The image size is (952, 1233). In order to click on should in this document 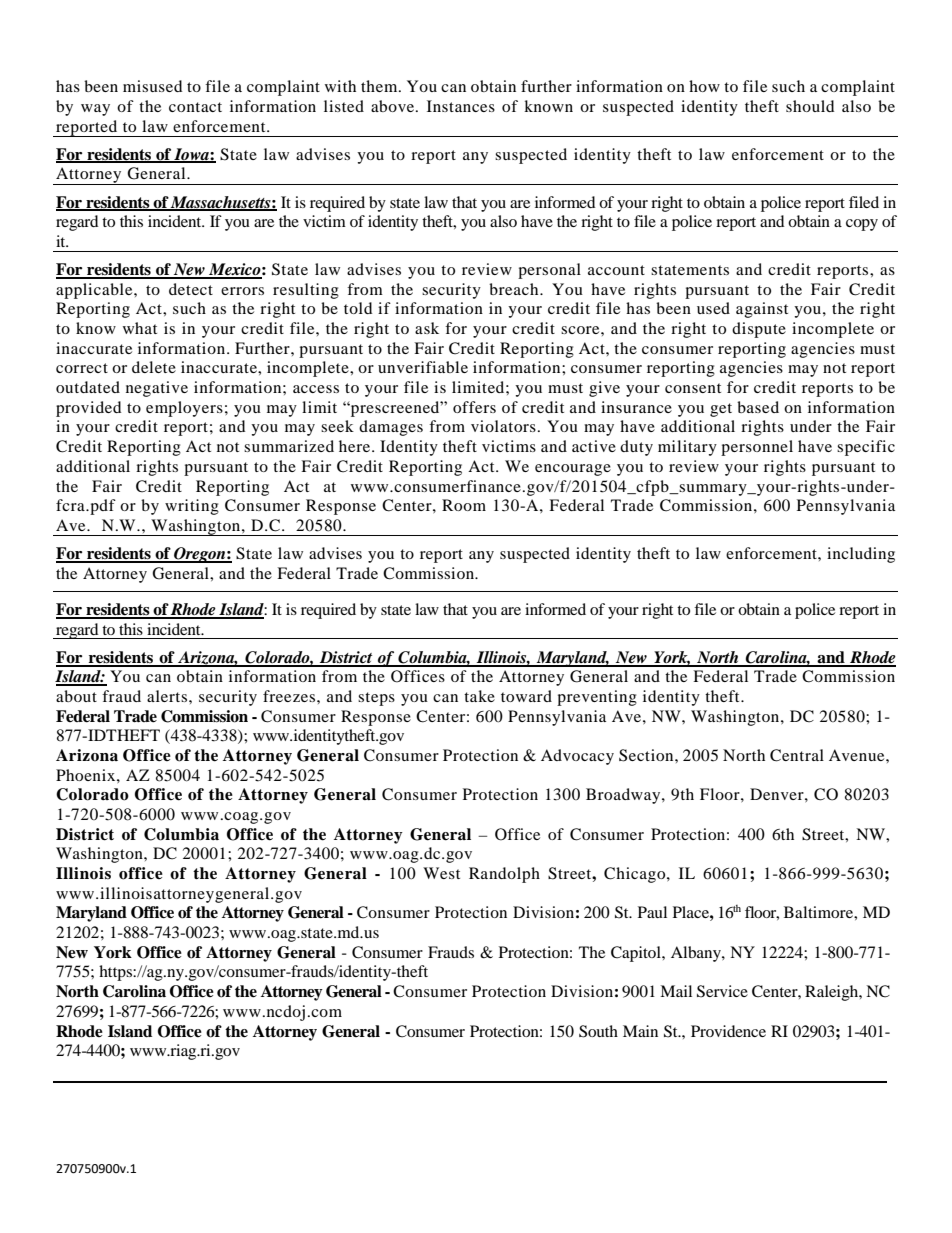, I will do `click(810, 106)`.
